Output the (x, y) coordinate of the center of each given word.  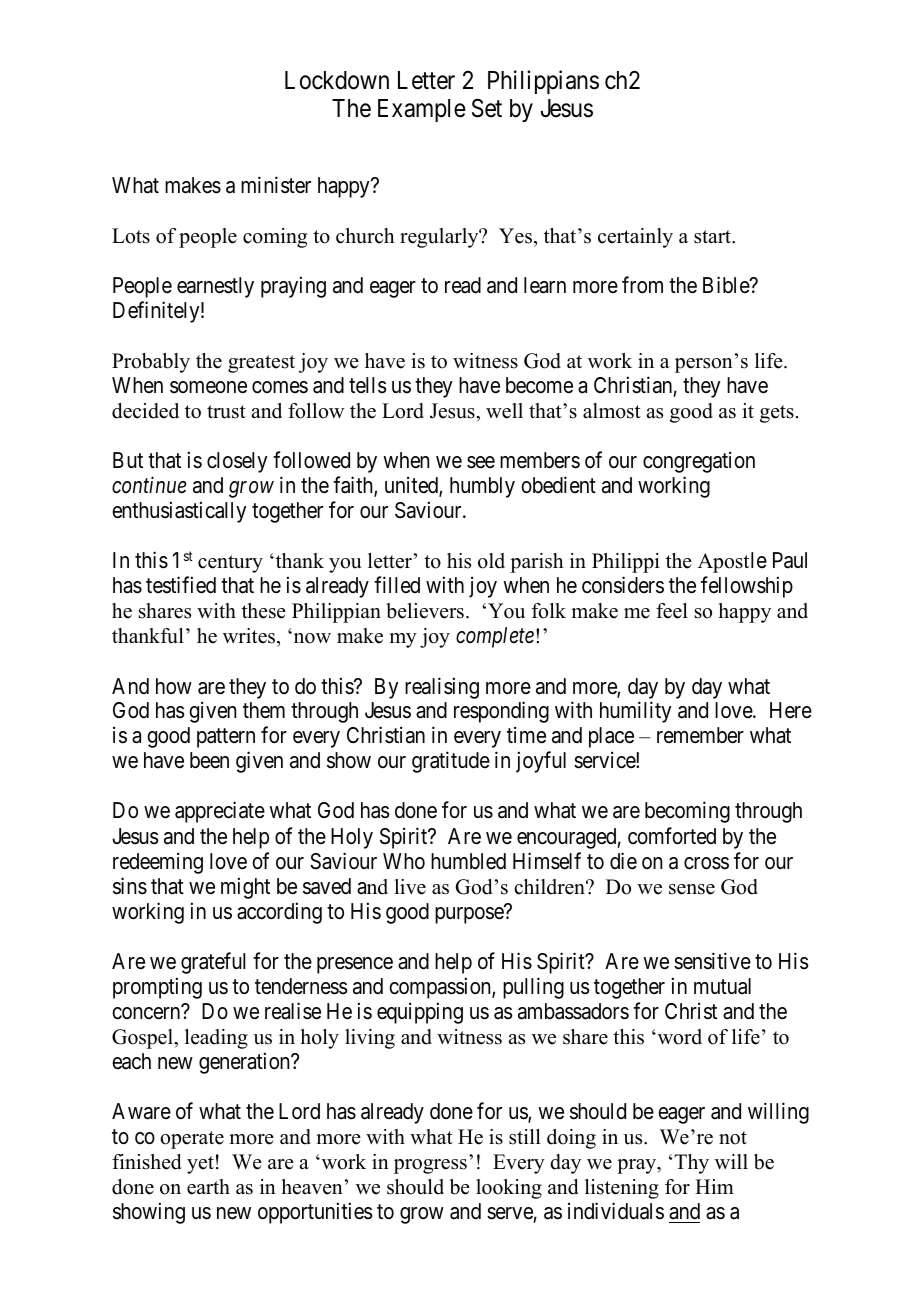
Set (487, 108)
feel (672, 611)
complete (495, 637)
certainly (635, 238)
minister (276, 185)
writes (249, 636)
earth (208, 1187)
